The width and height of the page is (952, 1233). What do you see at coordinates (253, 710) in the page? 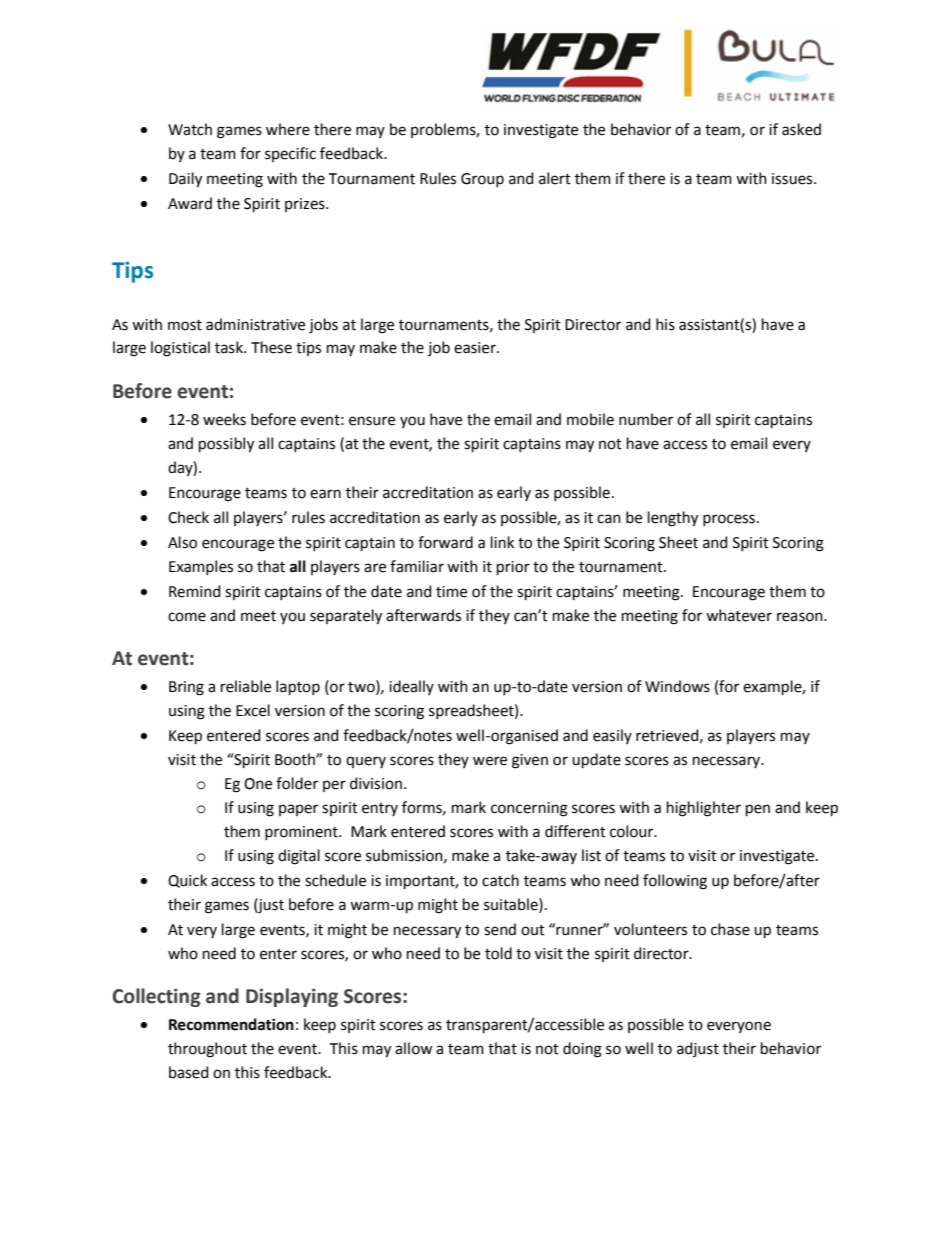
I see `Excel` at bounding box center [253, 710].
